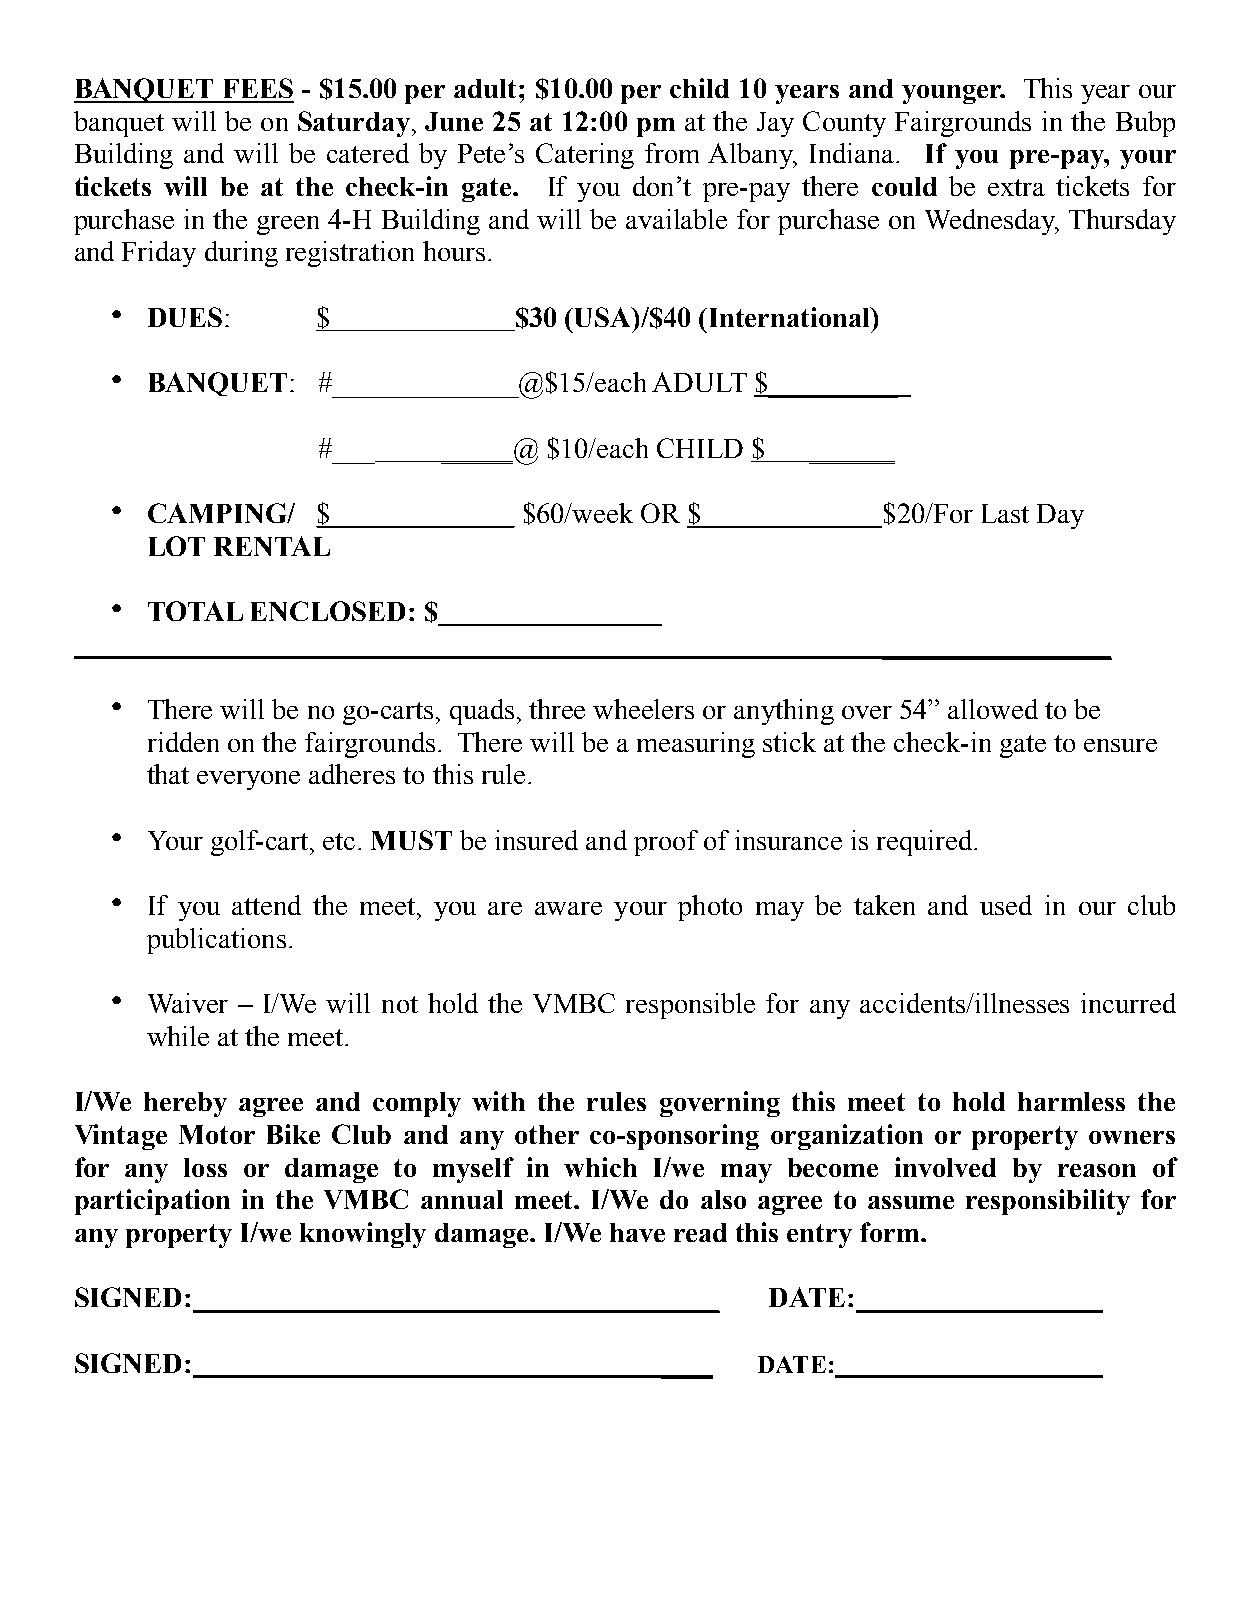 The width and height of the screenshot is (1250, 1618). What do you see at coordinates (1016, 187) in the screenshot?
I see `extra` at bounding box center [1016, 187].
